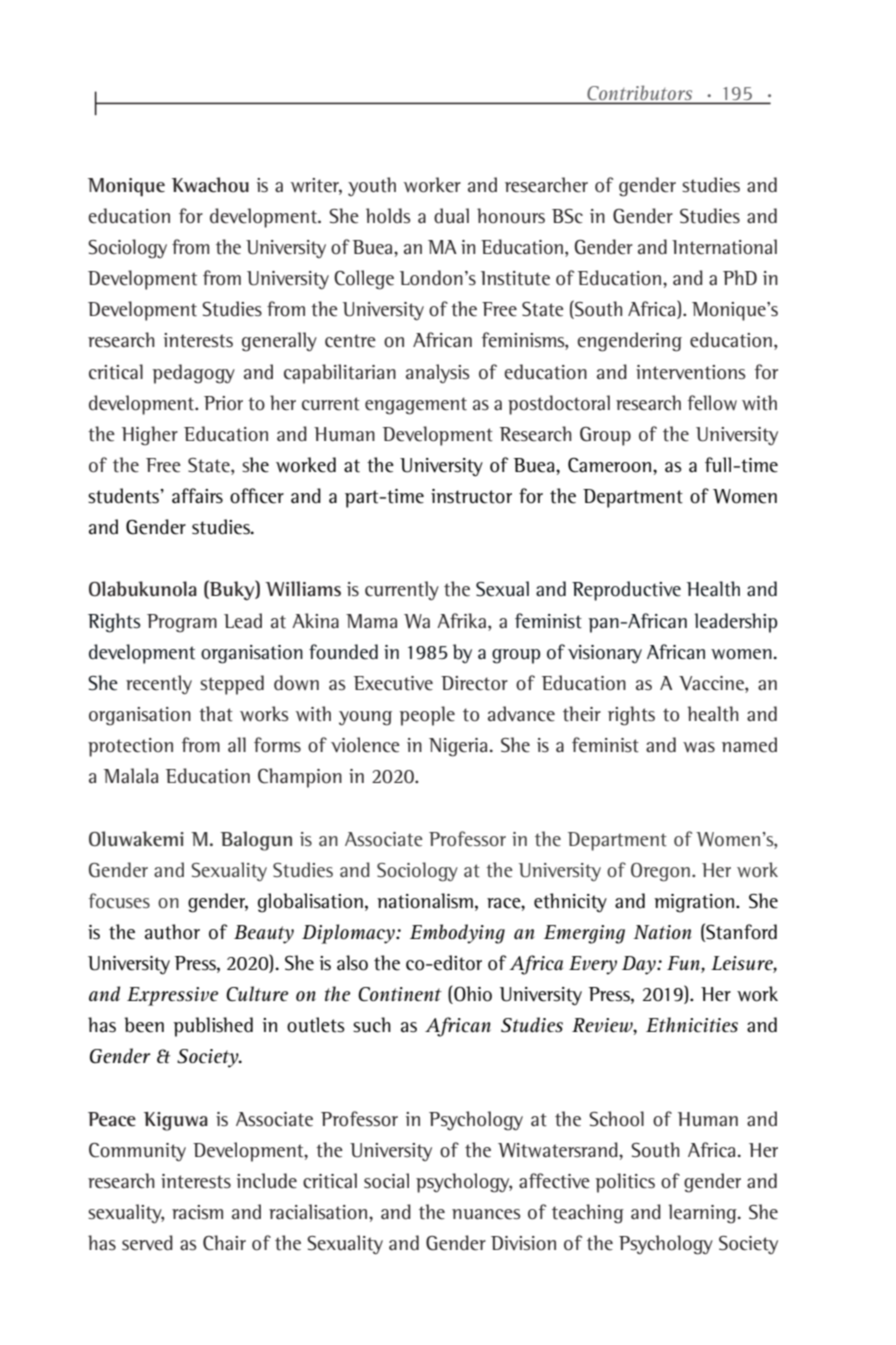 The image size is (896, 1345). I want to click on instructor, so click(471, 496).
